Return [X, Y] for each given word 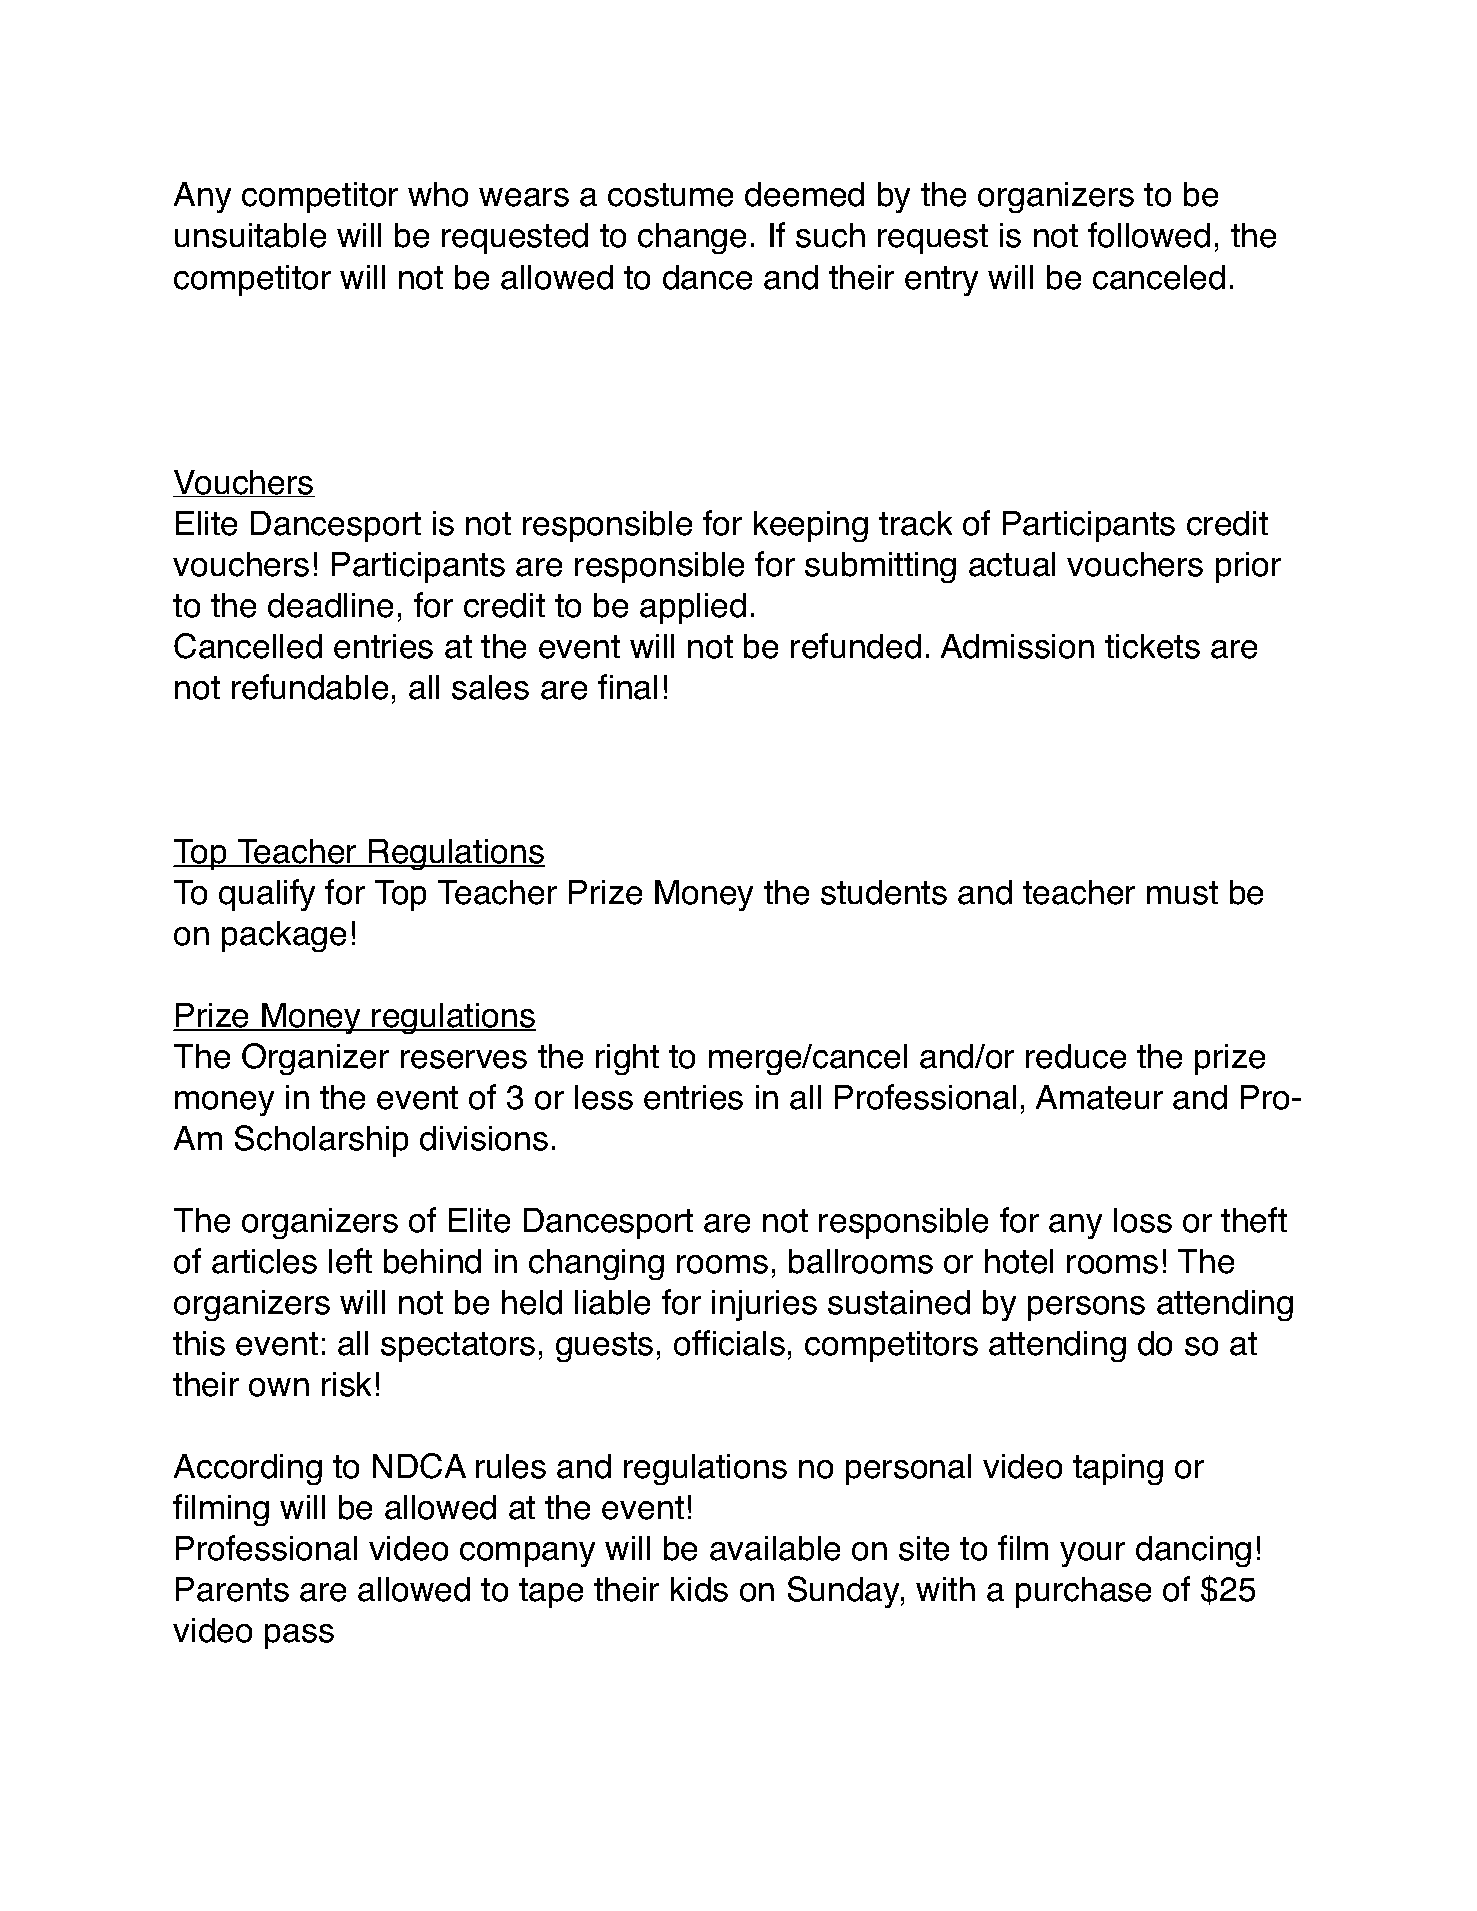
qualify [267, 895]
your [1092, 1554]
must [1182, 893]
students [884, 892]
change [692, 238]
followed [1149, 235]
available [775, 1548]
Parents [232, 1589]
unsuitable [250, 235]
